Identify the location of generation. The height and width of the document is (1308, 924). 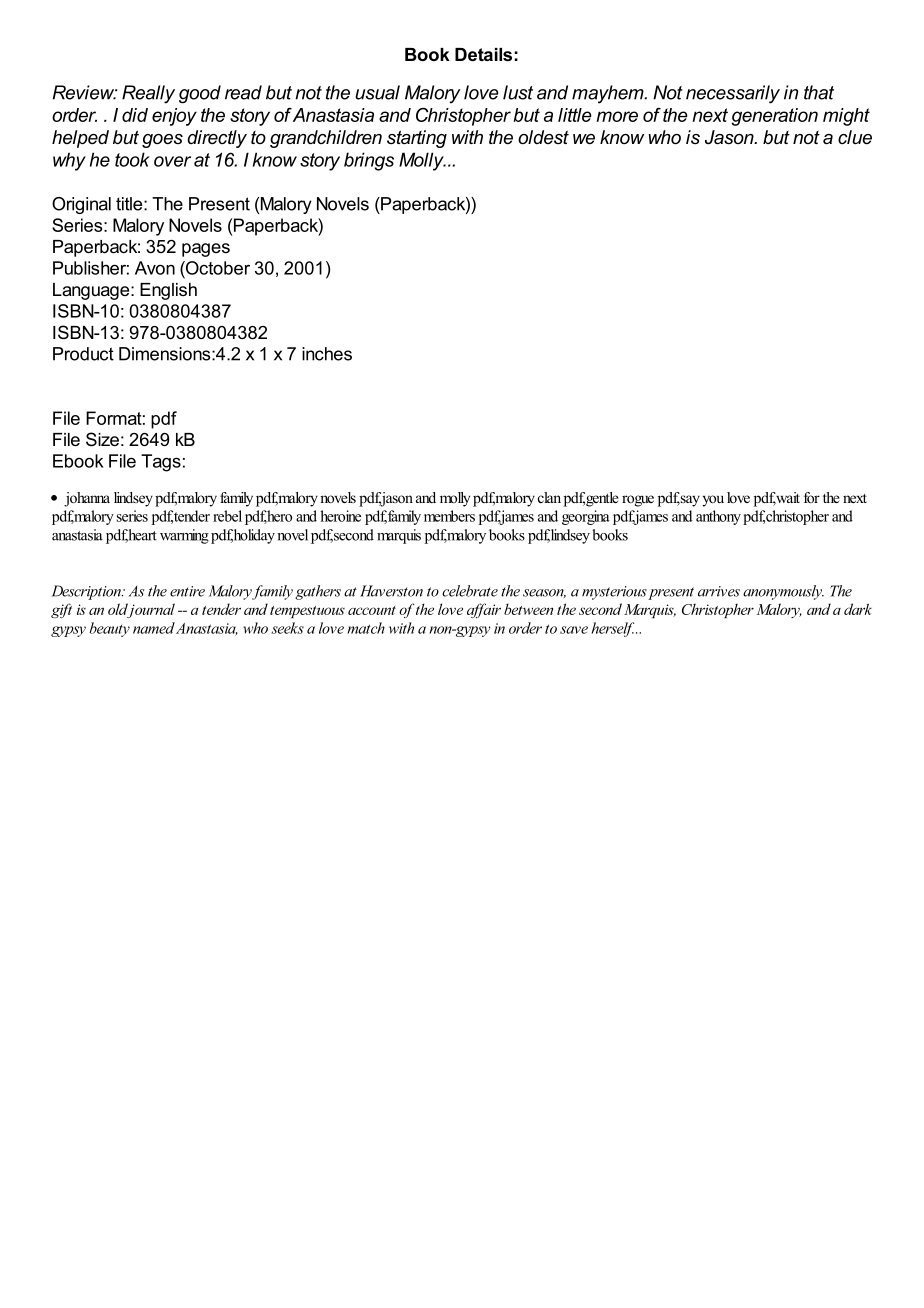
(774, 117).
